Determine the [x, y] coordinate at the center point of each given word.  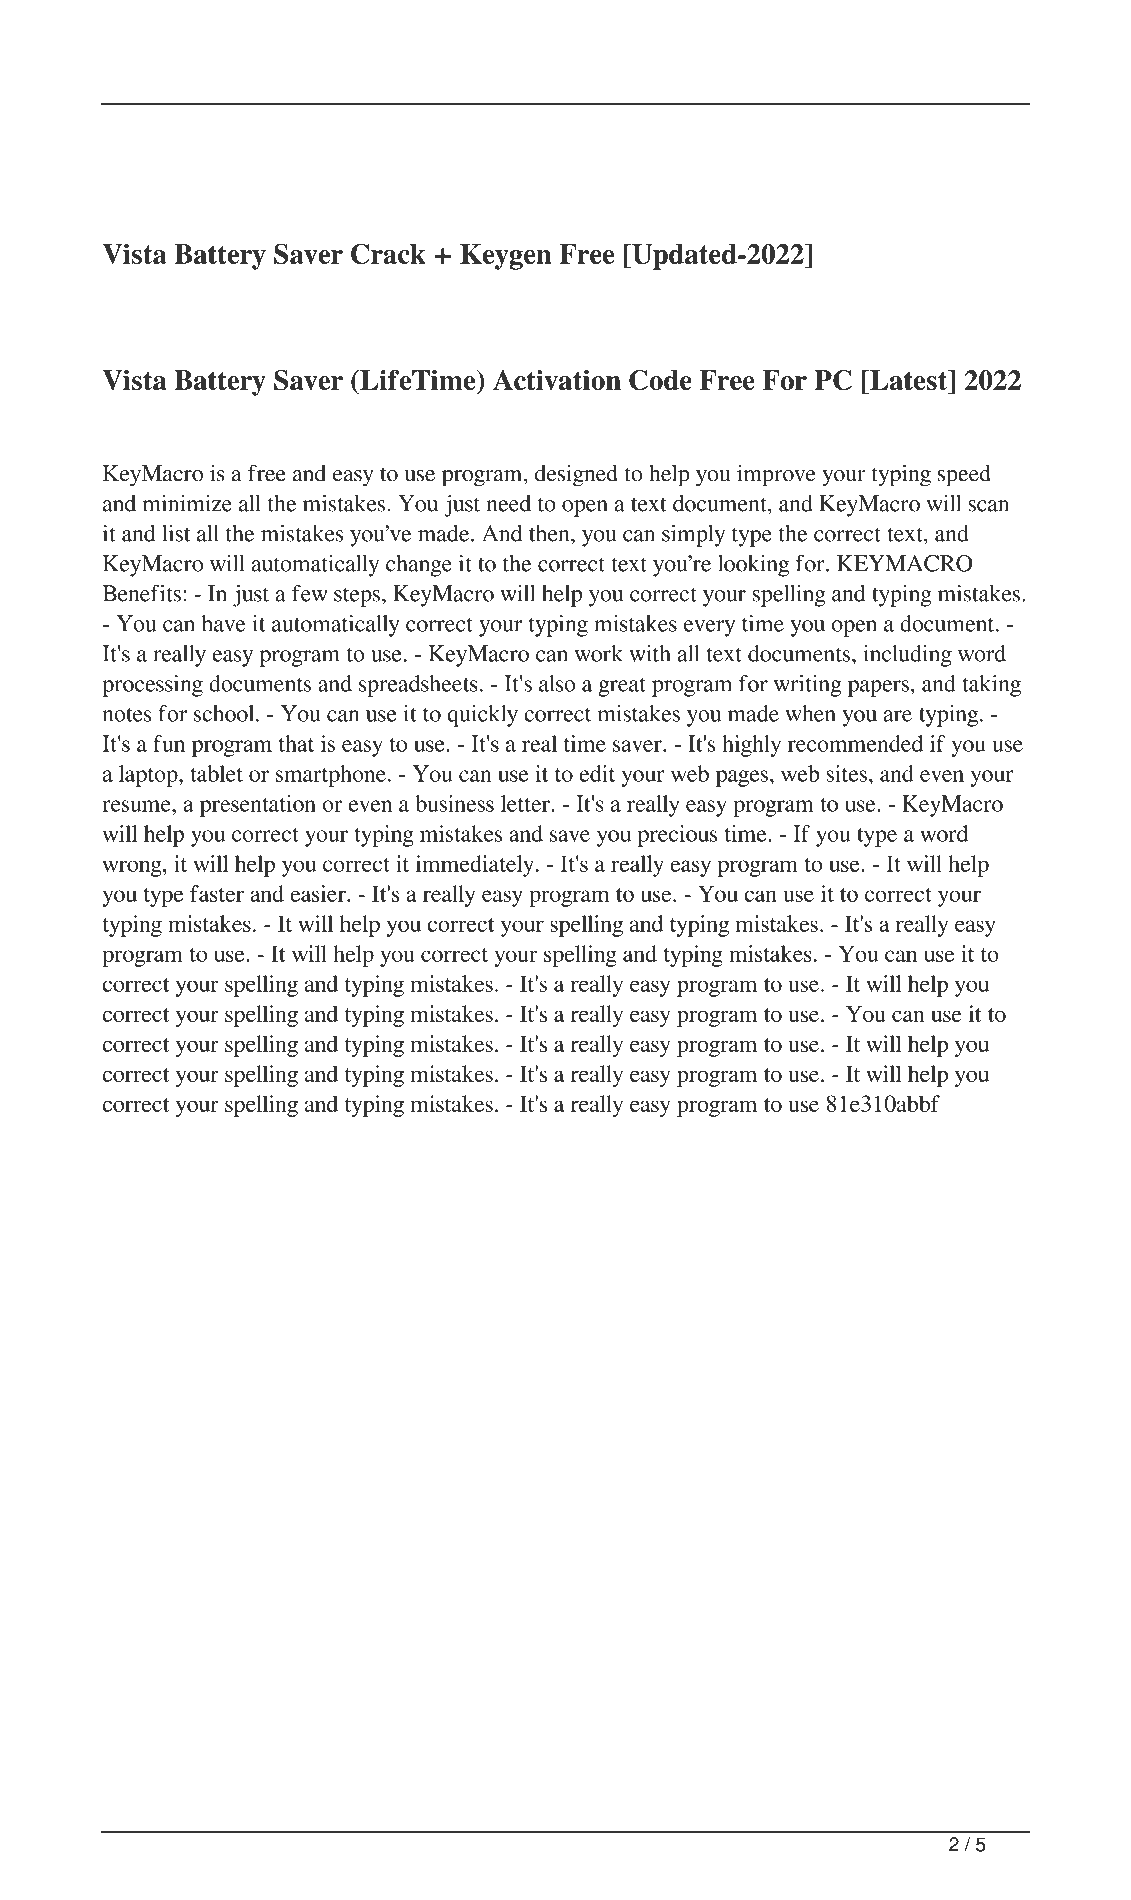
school [225, 713]
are [897, 716]
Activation [557, 380]
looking [753, 566]
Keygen [506, 257]
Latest [909, 380]
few [310, 593]
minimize [187, 503]
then [550, 533]
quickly [482, 716]
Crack [388, 253]
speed [964, 476]
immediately [475, 866]
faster [217, 893]
